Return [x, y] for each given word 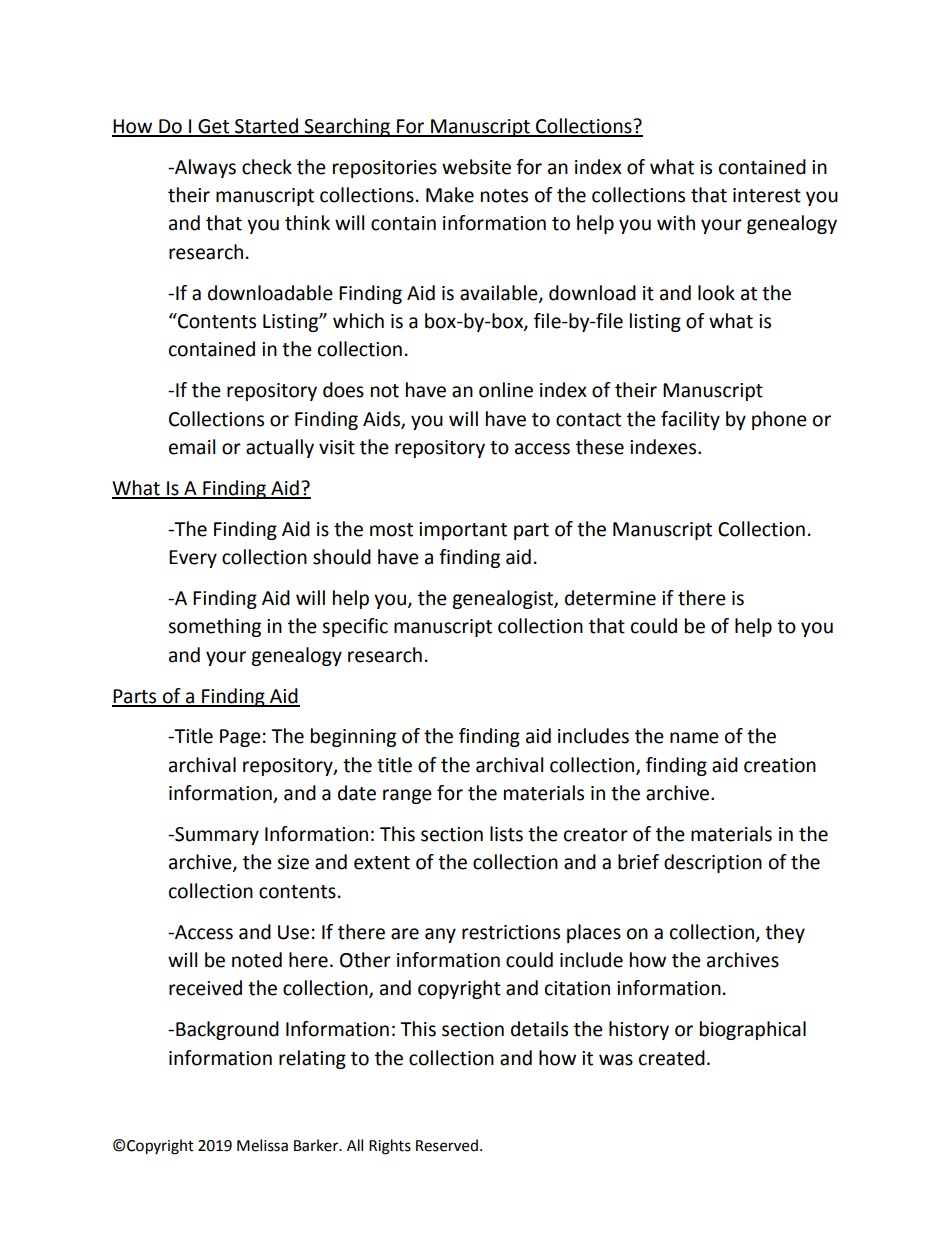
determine [610, 598]
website [476, 167]
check [267, 167]
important [463, 531]
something [214, 627]
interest [767, 195]
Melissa [262, 1145]
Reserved [447, 1145]
